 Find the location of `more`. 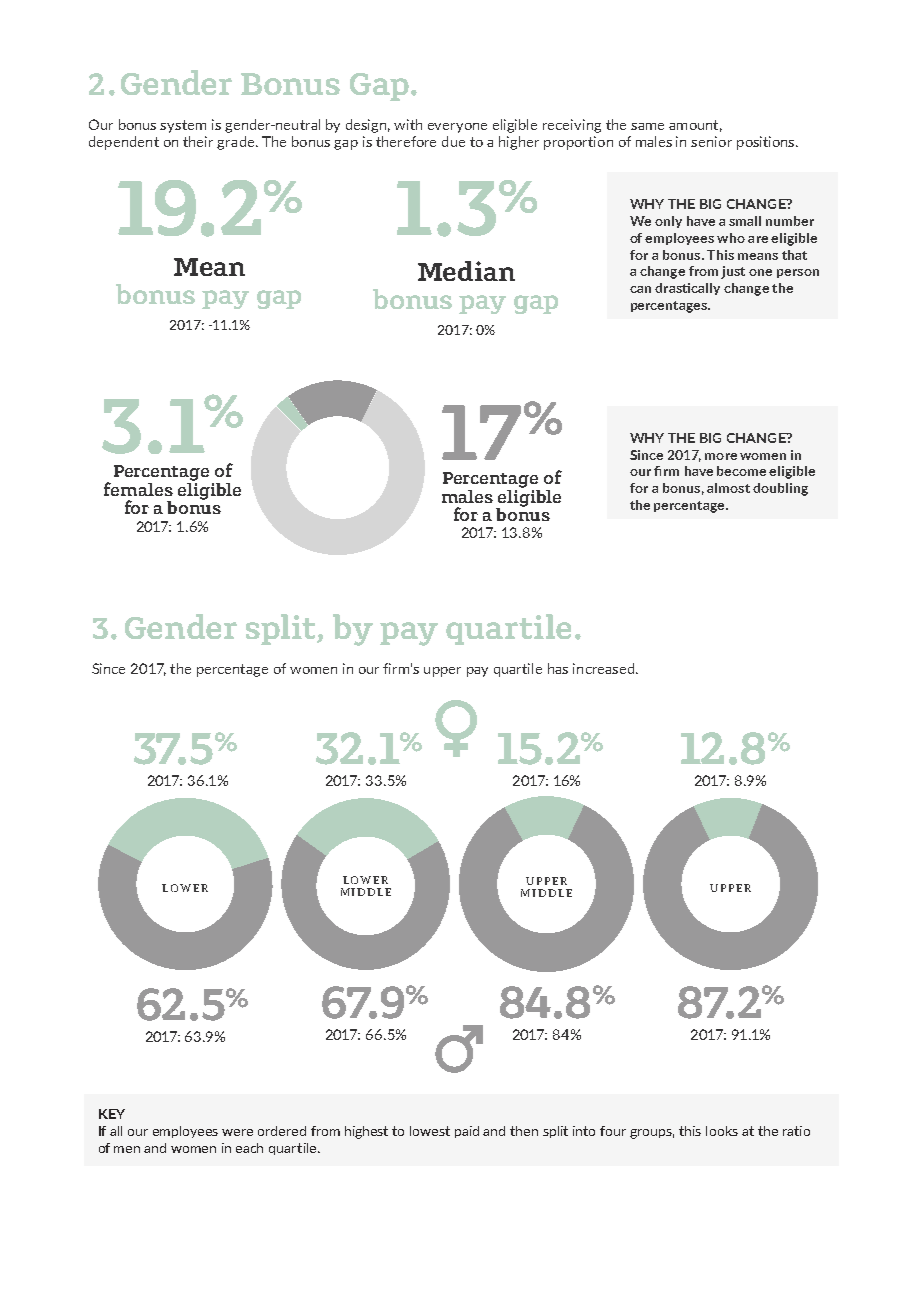

more is located at coordinates (721, 456).
